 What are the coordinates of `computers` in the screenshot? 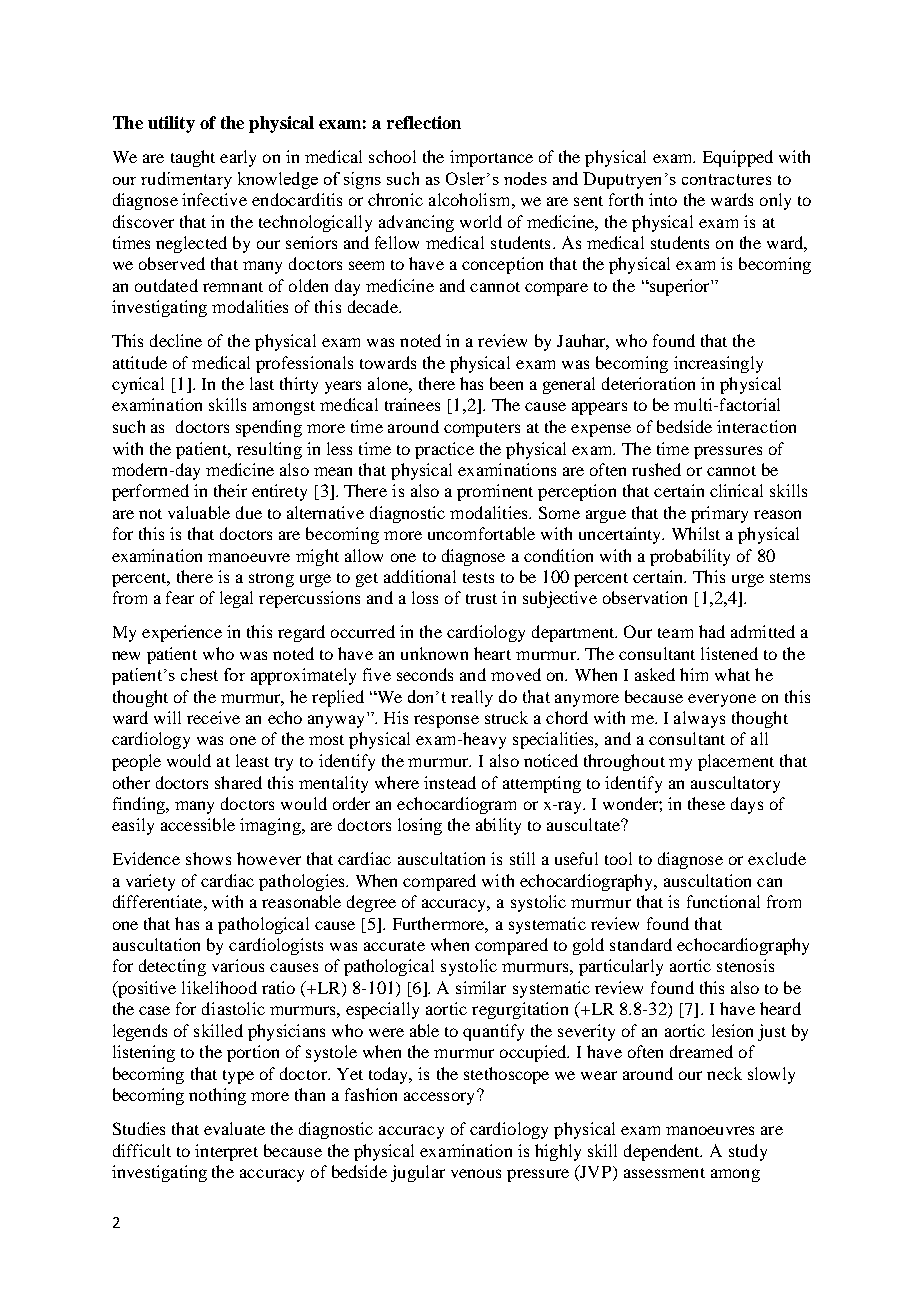 It's located at (482, 430).
